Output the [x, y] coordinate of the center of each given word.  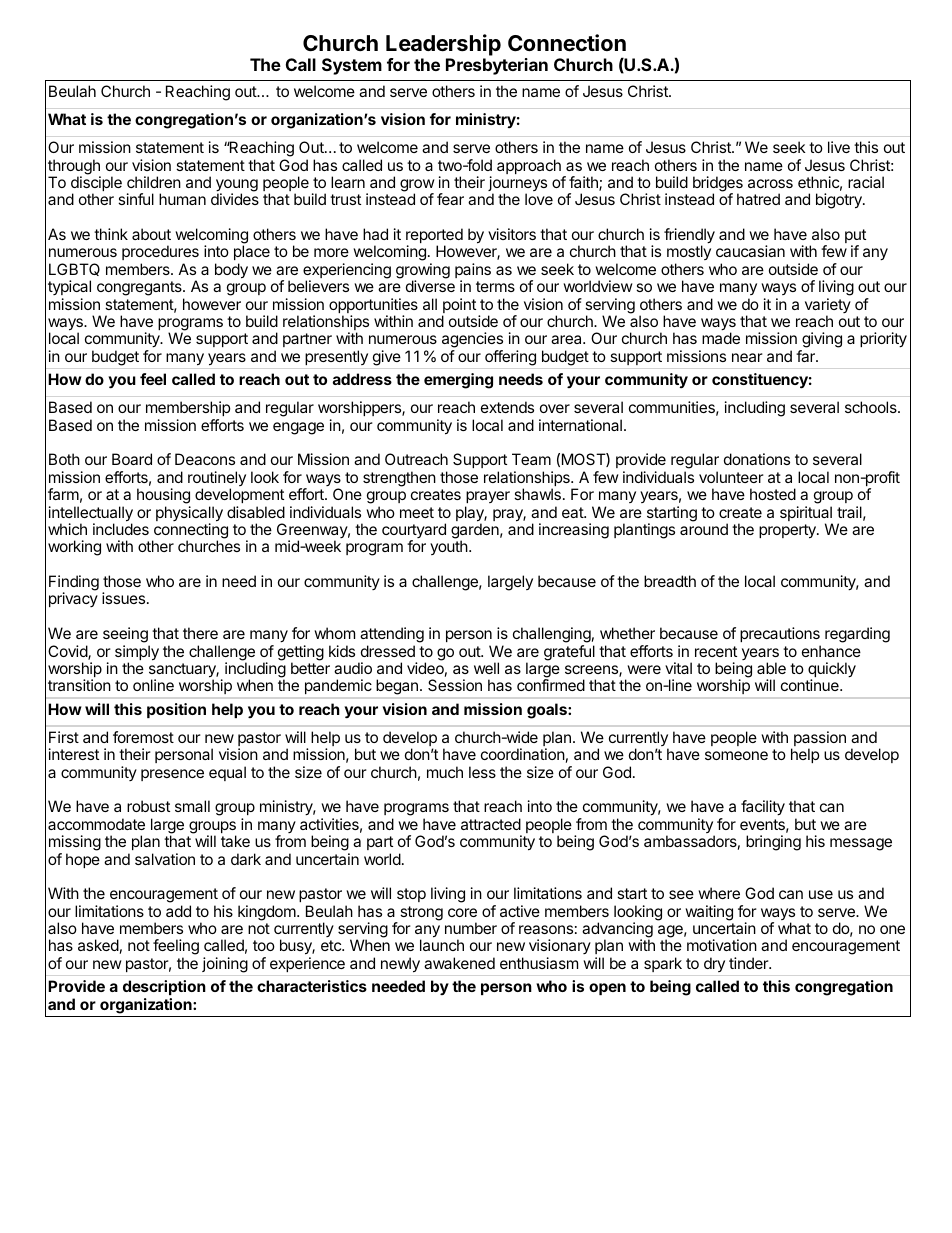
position [176, 710]
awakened [459, 963]
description [164, 989]
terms [495, 286]
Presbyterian [497, 66]
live [839, 147]
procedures [160, 254]
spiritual [806, 515]
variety [828, 307]
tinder [750, 963]
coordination [523, 754]
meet [417, 512]
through [74, 168]
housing [164, 497]
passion [820, 740]
